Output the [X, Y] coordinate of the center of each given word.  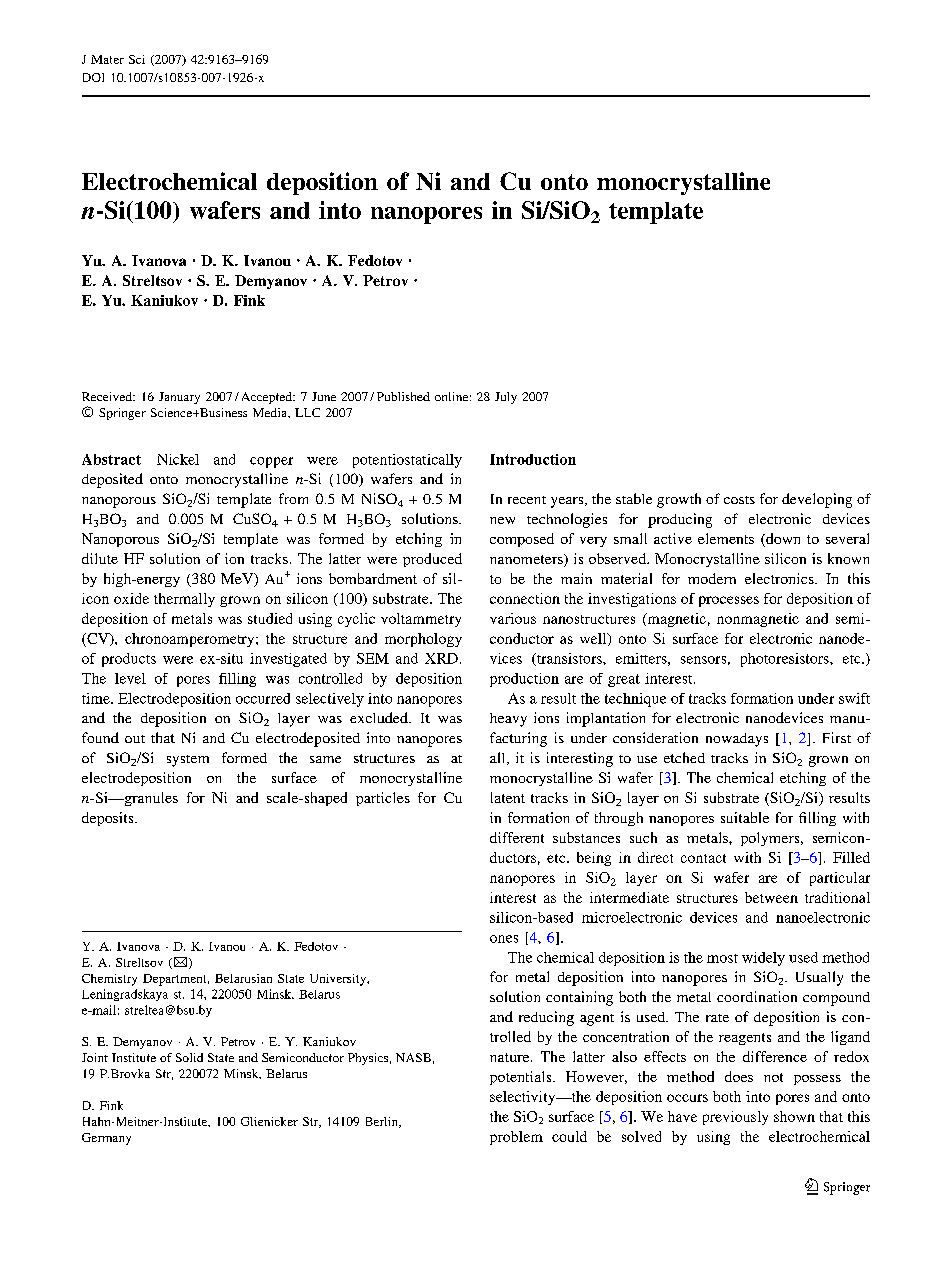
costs [739, 500]
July [506, 398]
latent [508, 797]
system [188, 761]
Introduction [533, 459]
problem [516, 1138]
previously [735, 1118]
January [179, 398]
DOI [93, 77]
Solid [189, 1057]
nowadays [737, 740]
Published [403, 396]
